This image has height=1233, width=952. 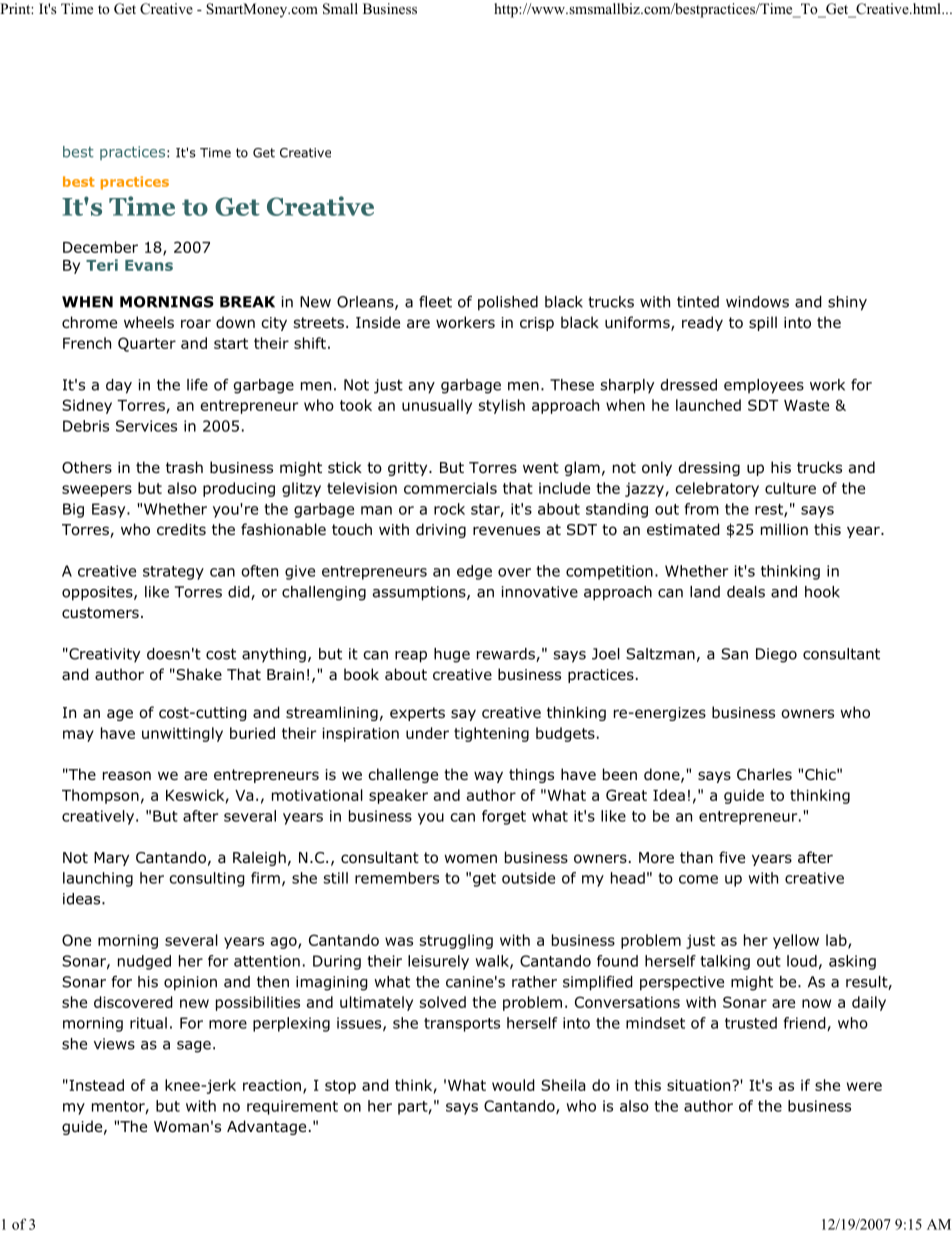 What do you see at coordinates (111, 859) in the image?
I see `Mary` at bounding box center [111, 859].
